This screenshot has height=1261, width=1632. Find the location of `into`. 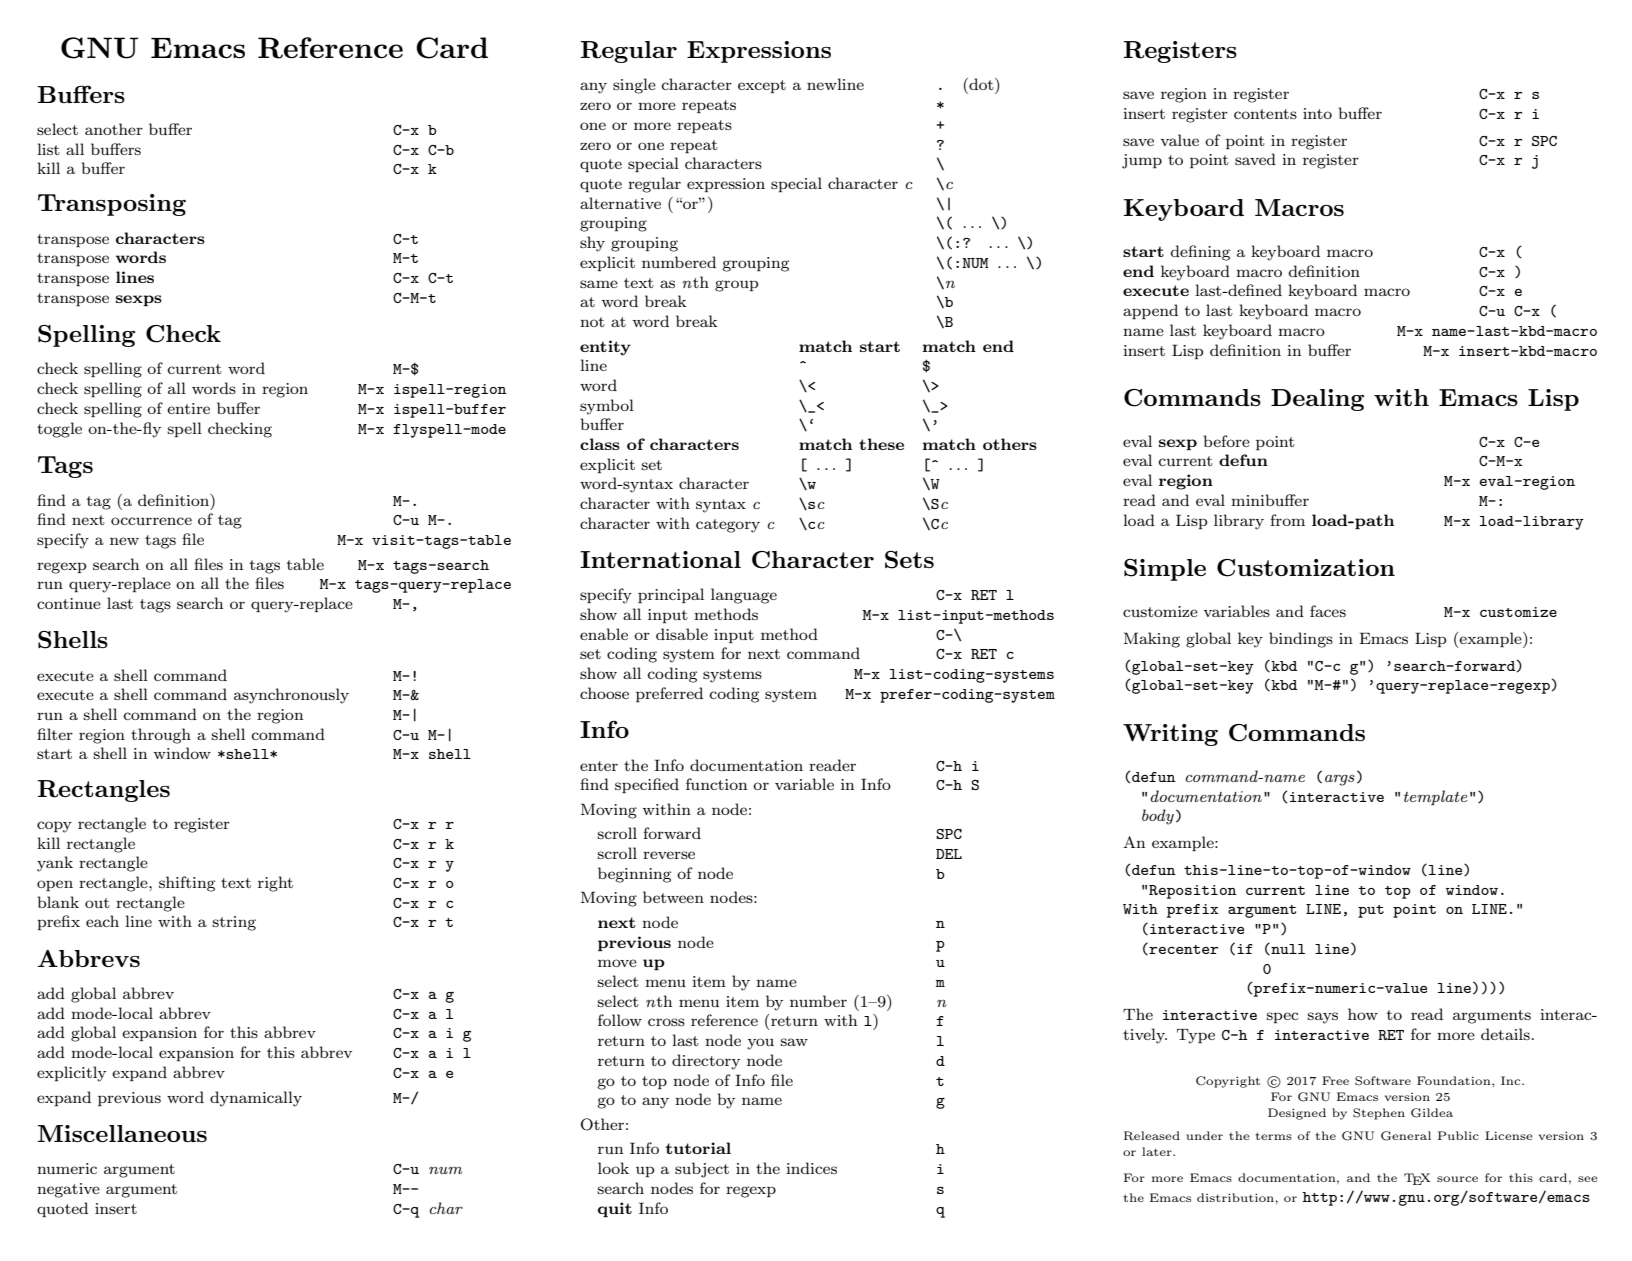

into is located at coordinates (1317, 113).
